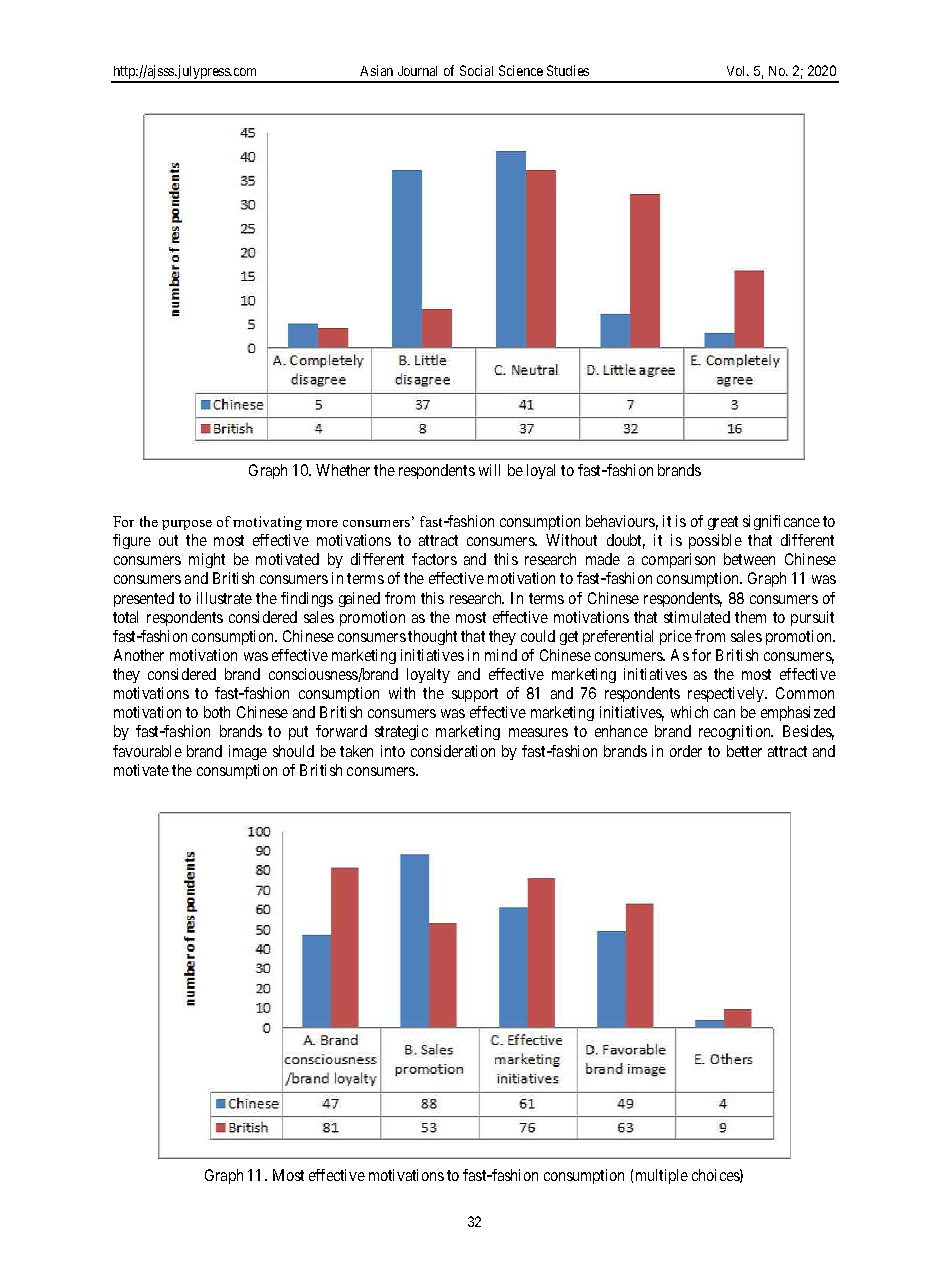  What do you see at coordinates (432, 637) in the screenshot?
I see `thought` at bounding box center [432, 637].
